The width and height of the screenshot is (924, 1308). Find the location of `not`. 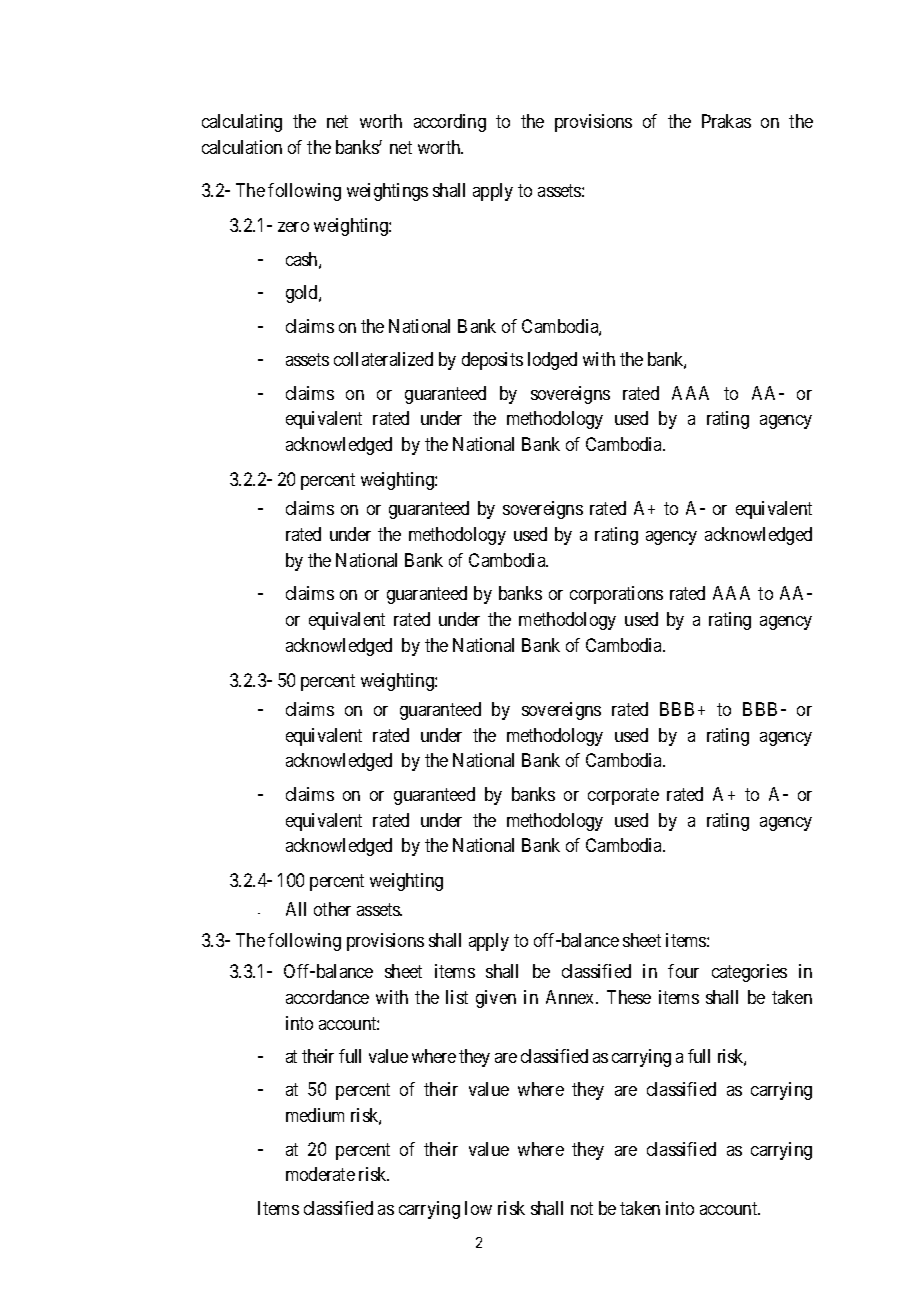

not is located at coordinates (582, 1208).
